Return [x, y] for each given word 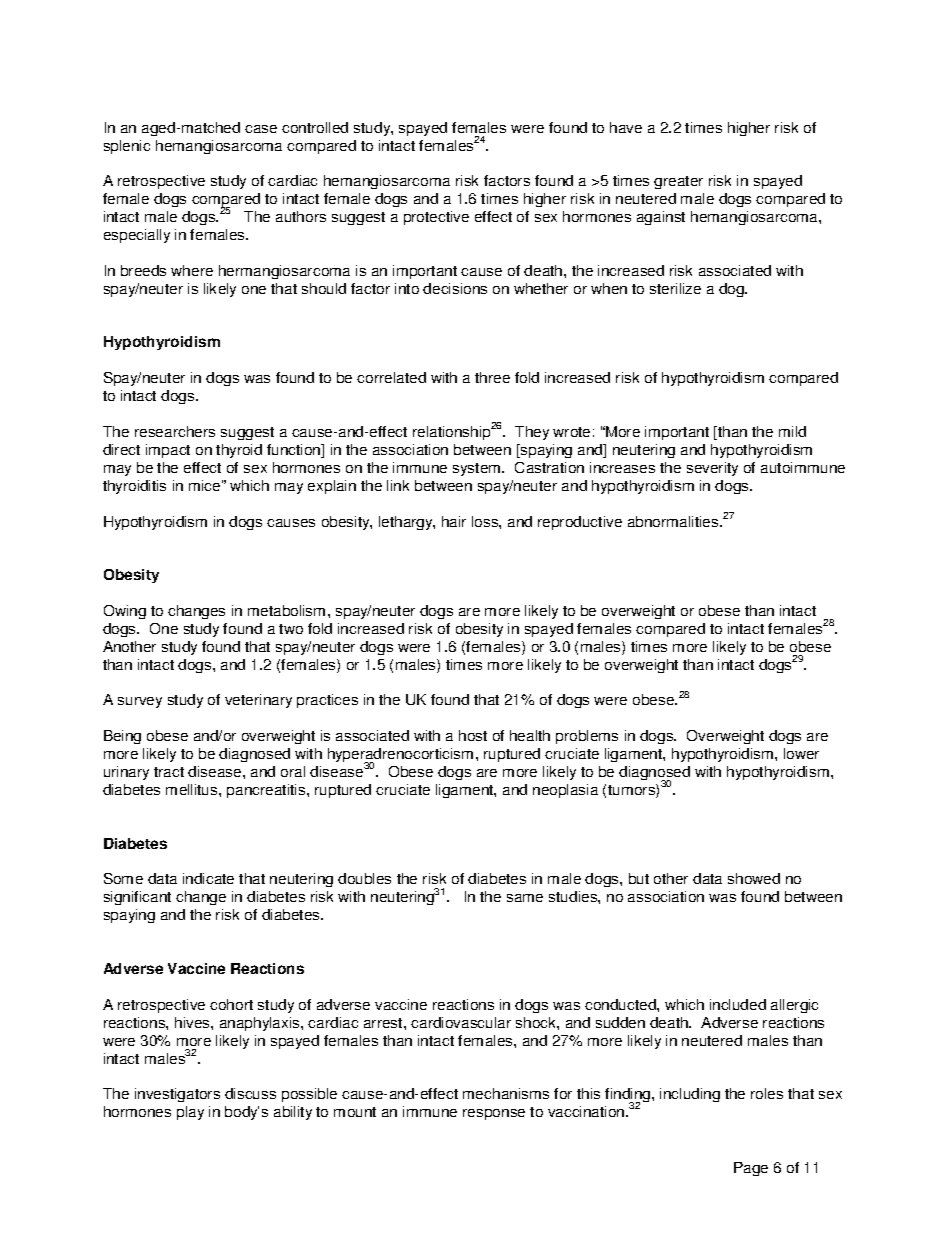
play [190, 1113]
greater [678, 182]
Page [751, 1169]
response [494, 1114]
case [261, 129]
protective [436, 218]
